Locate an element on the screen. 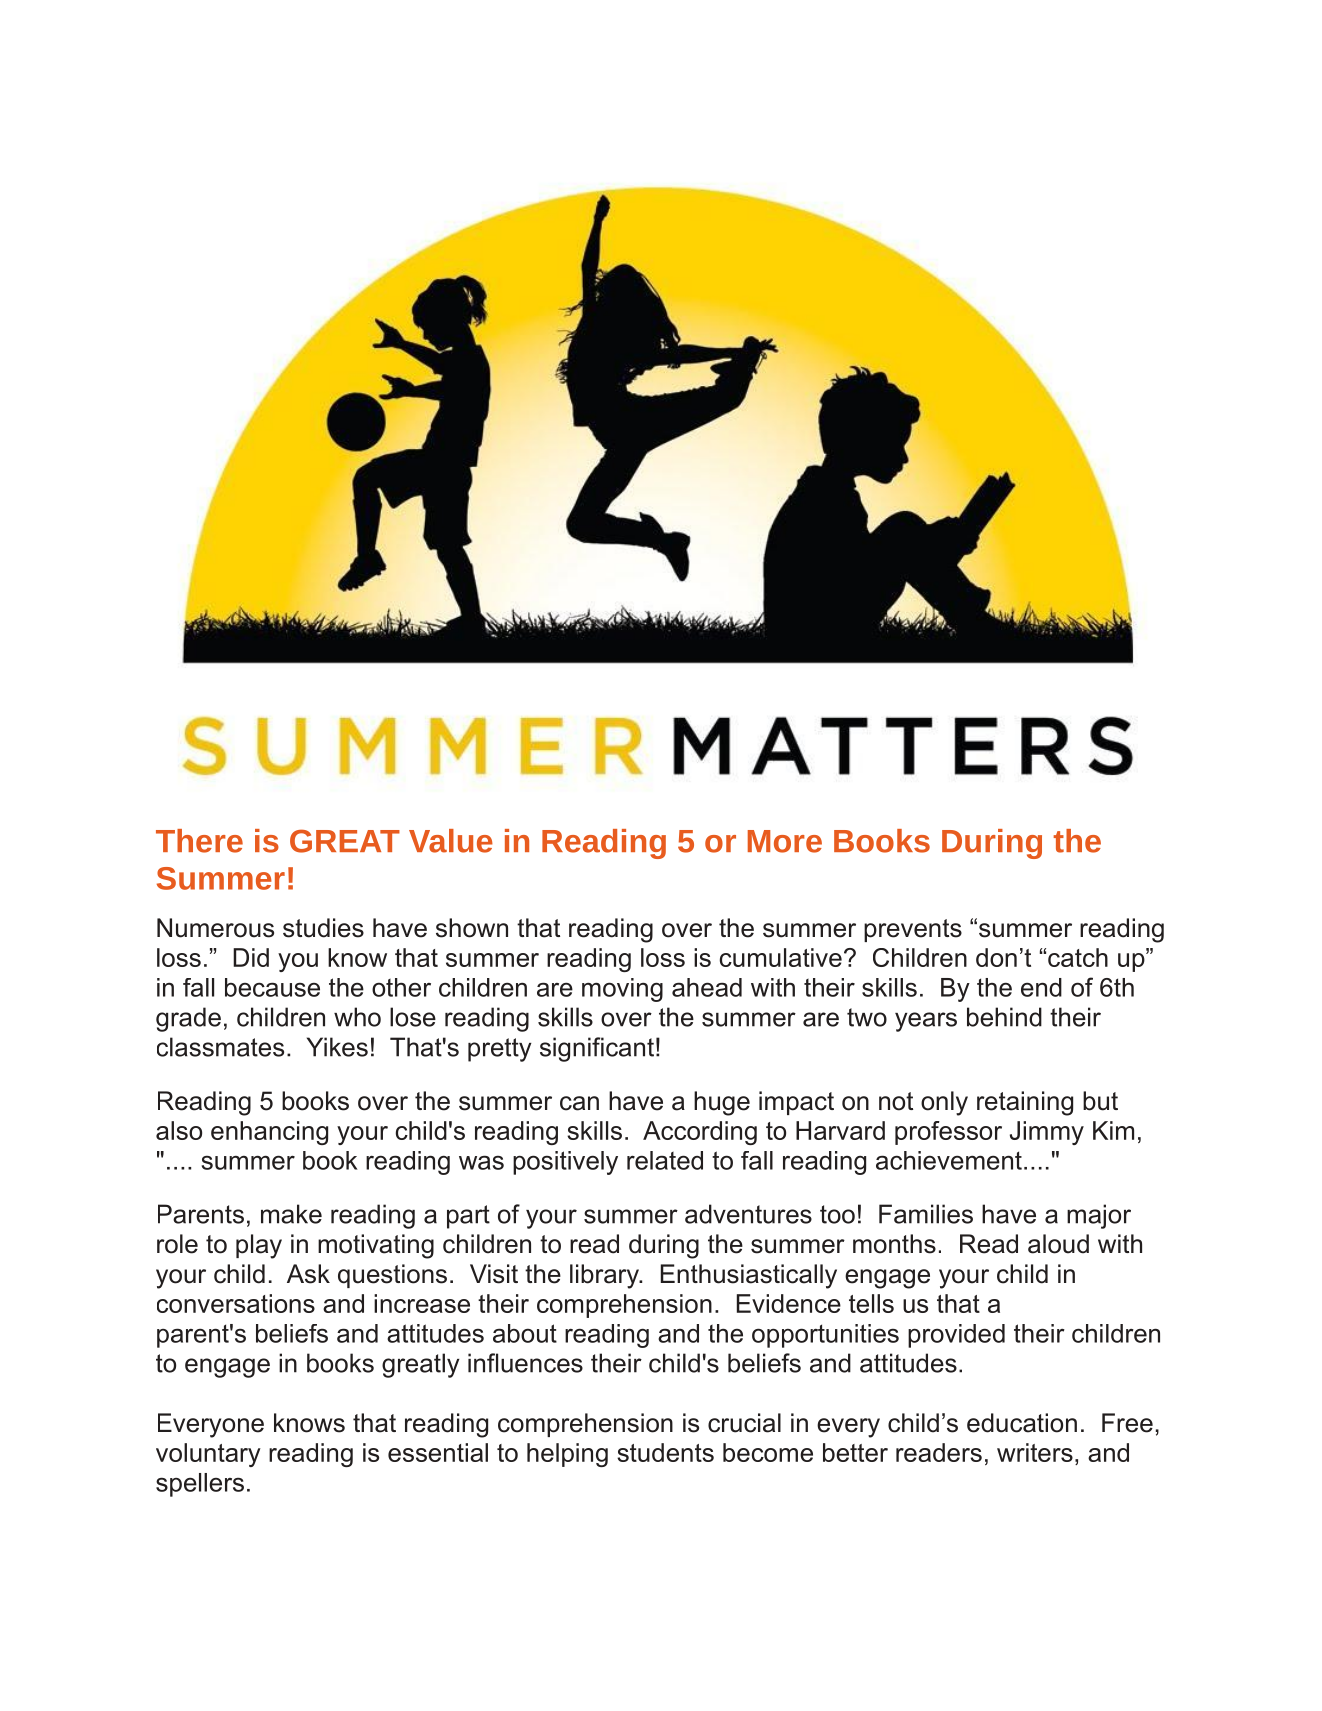 Image resolution: width=1322 pixels, height=1711 pixels. related is located at coordinates (665, 1160).
